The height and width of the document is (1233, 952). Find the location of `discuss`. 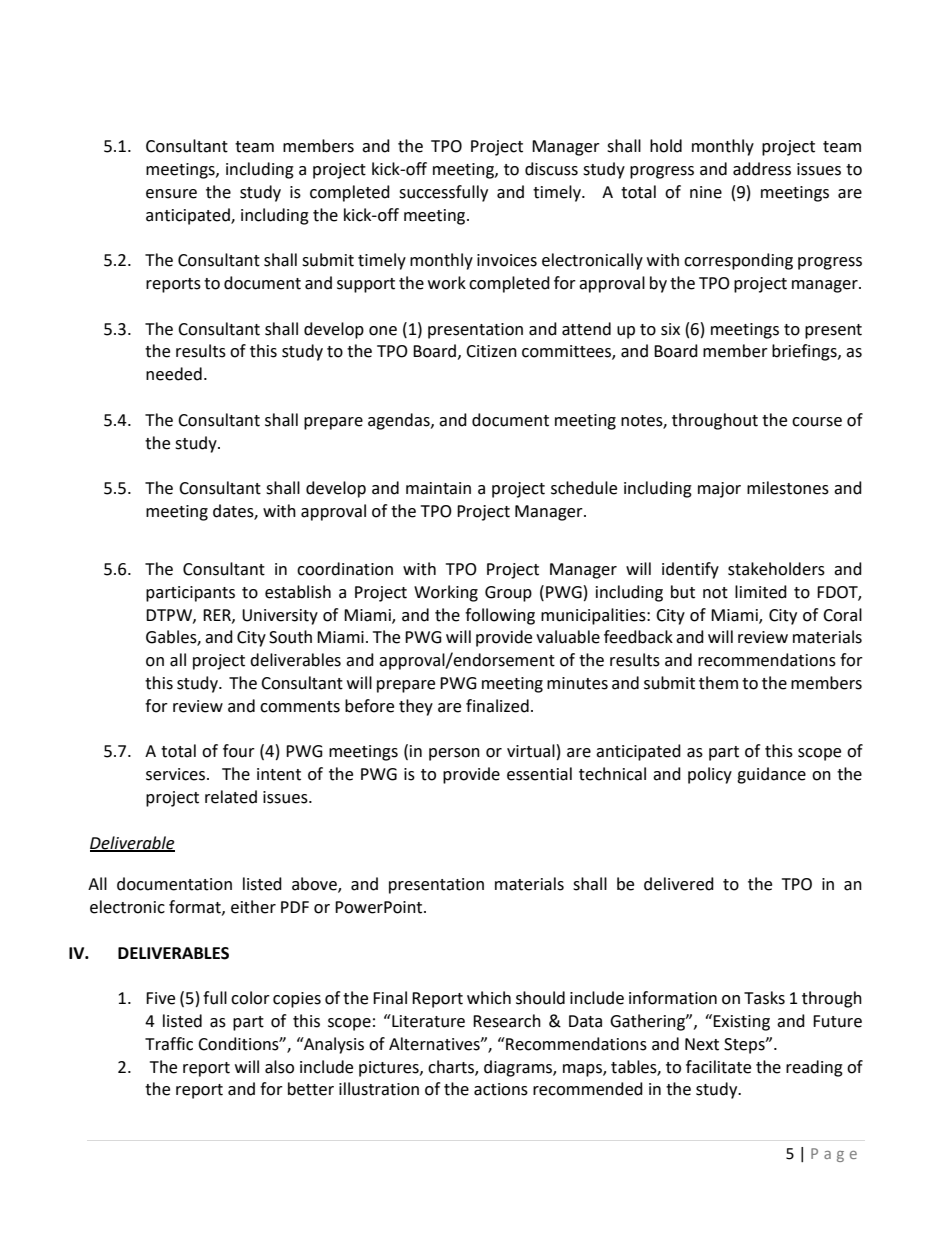

discuss is located at coordinates (551, 169).
